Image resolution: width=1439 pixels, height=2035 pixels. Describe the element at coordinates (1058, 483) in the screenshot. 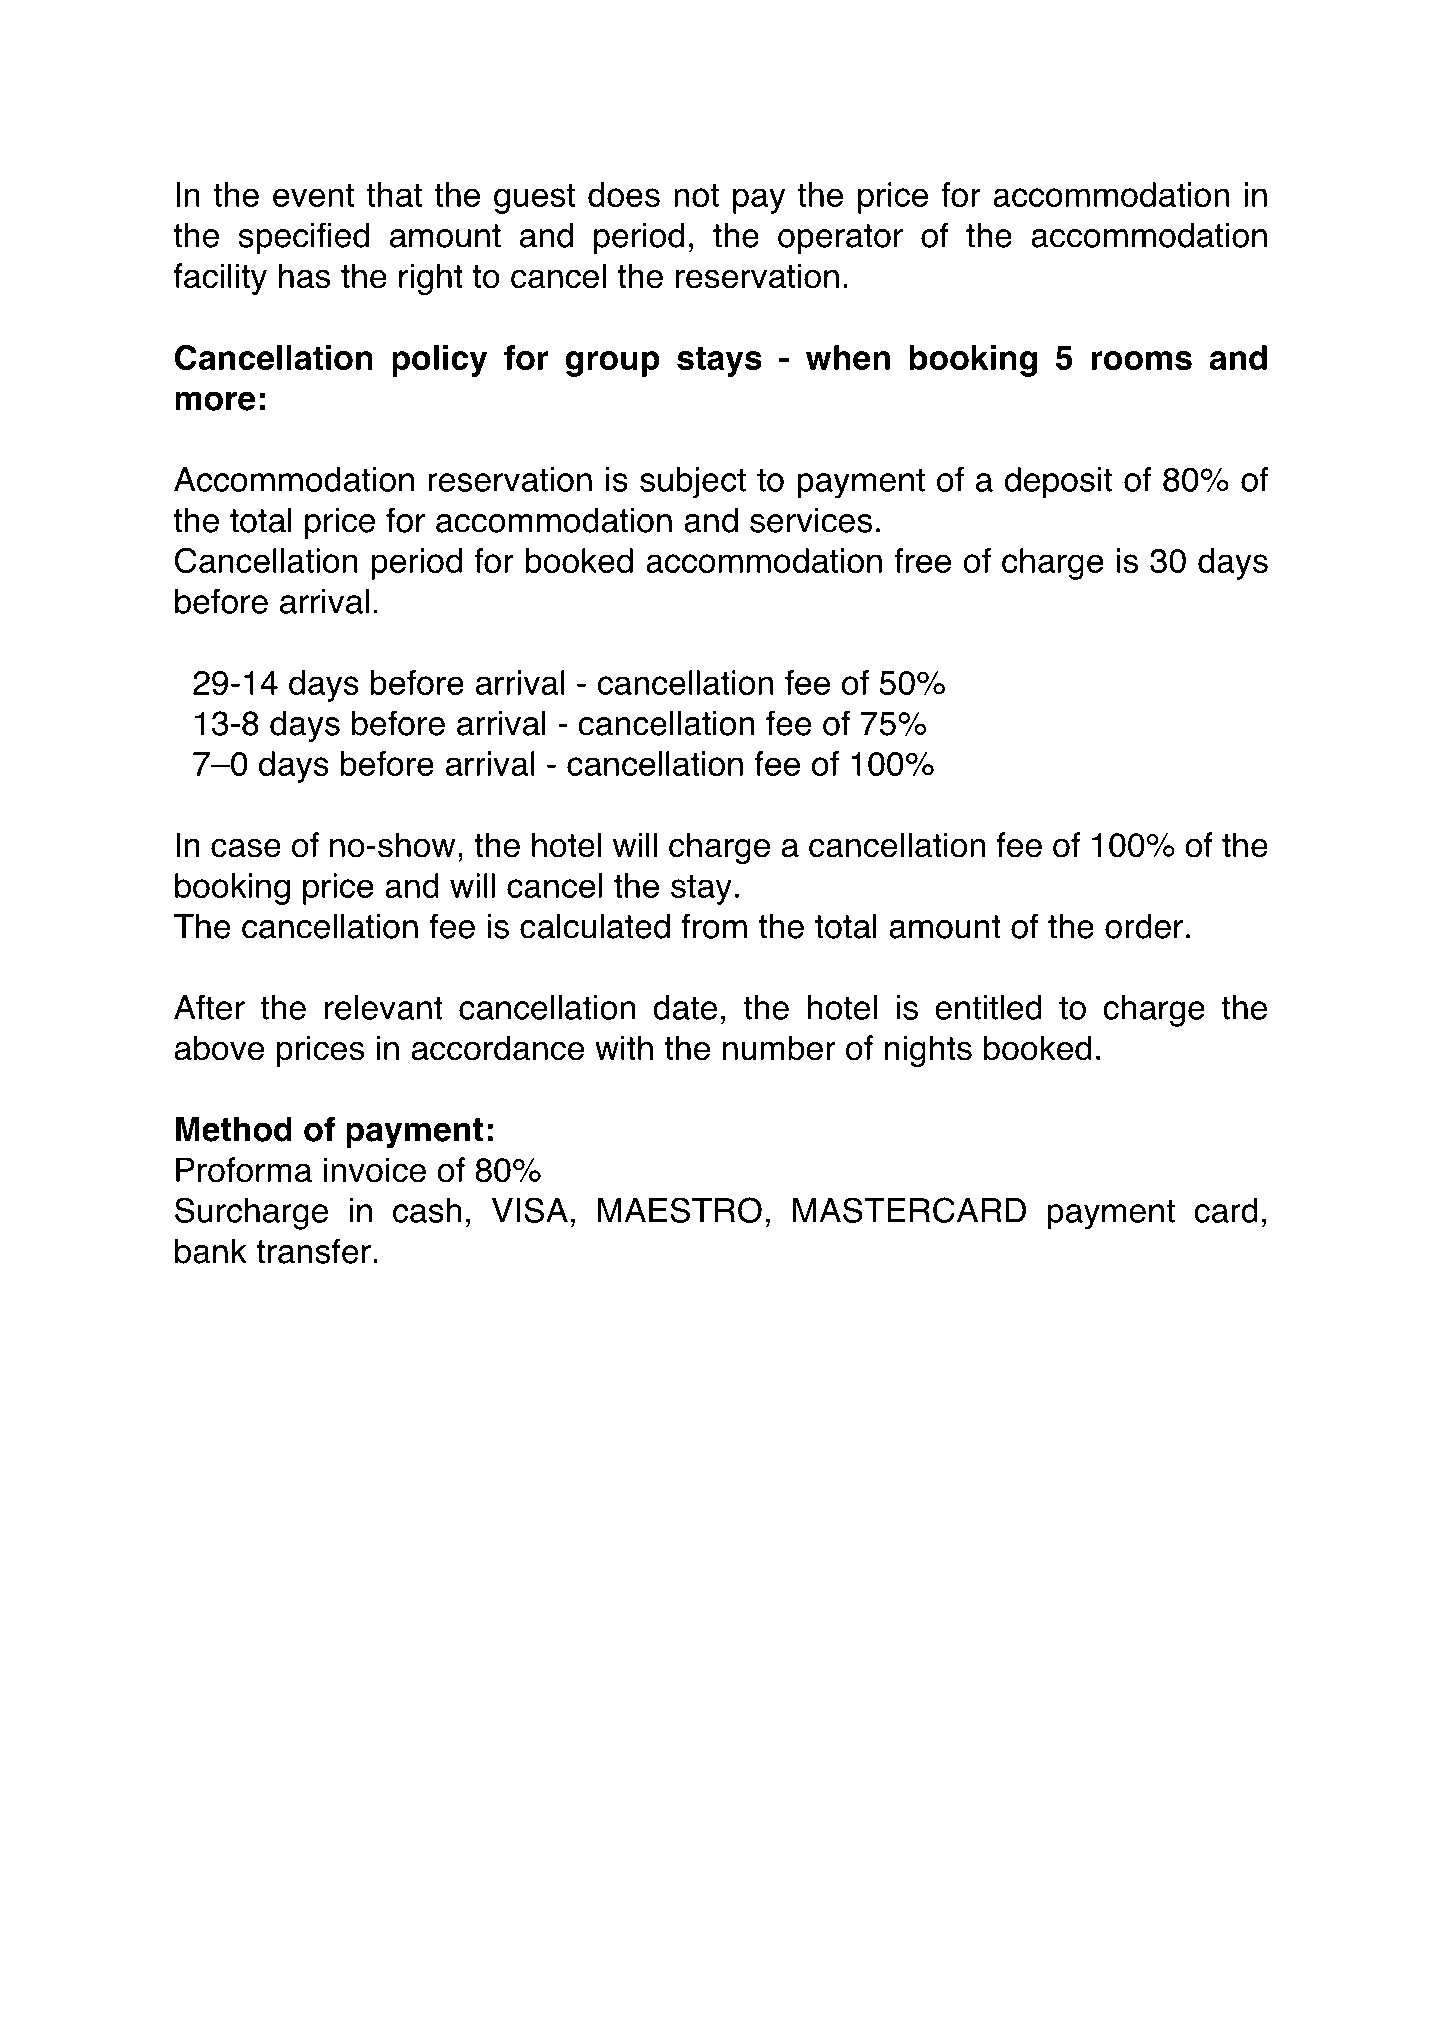

I see `deposit` at that location.
